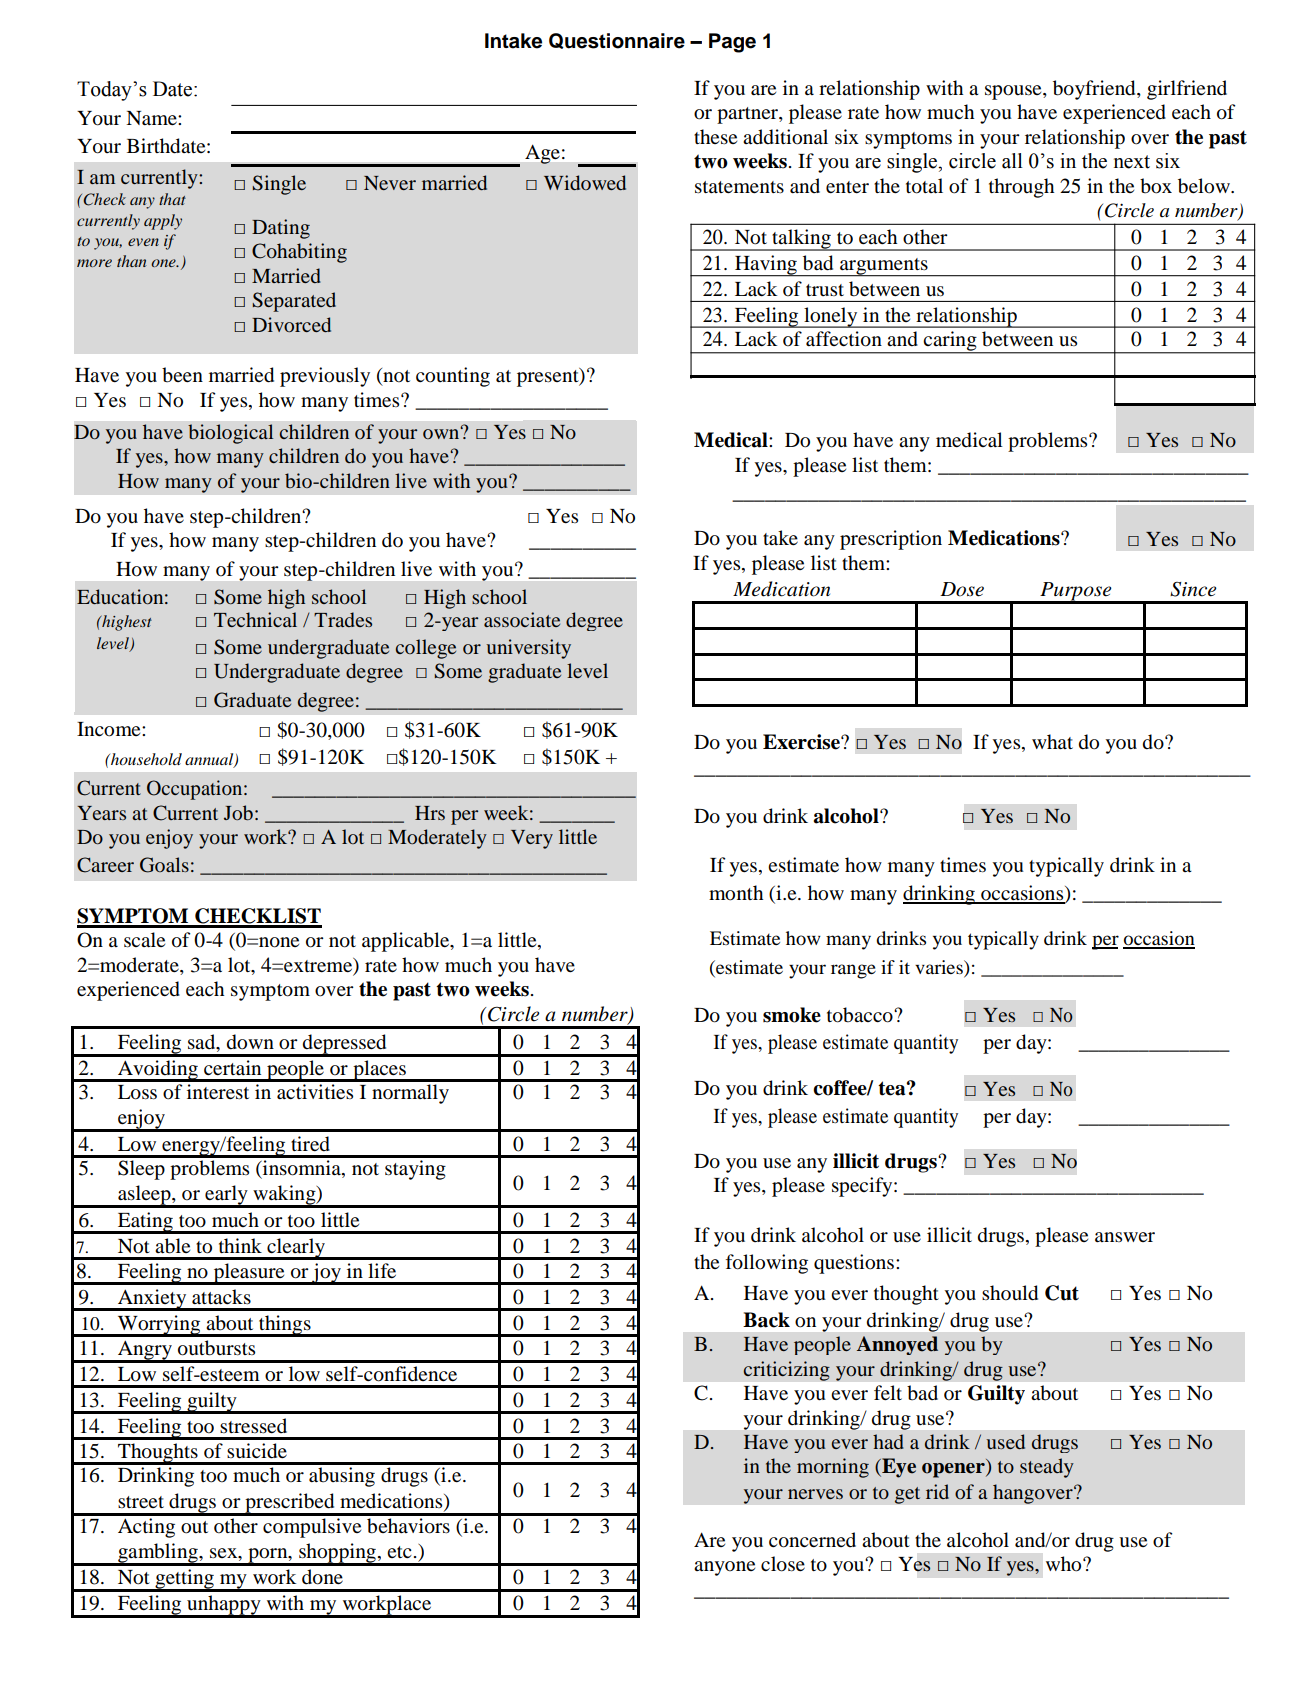 The width and height of the image is (1311, 1696). Describe the element at coordinates (617, 41) in the image. I see `Questionnaire` at that location.
